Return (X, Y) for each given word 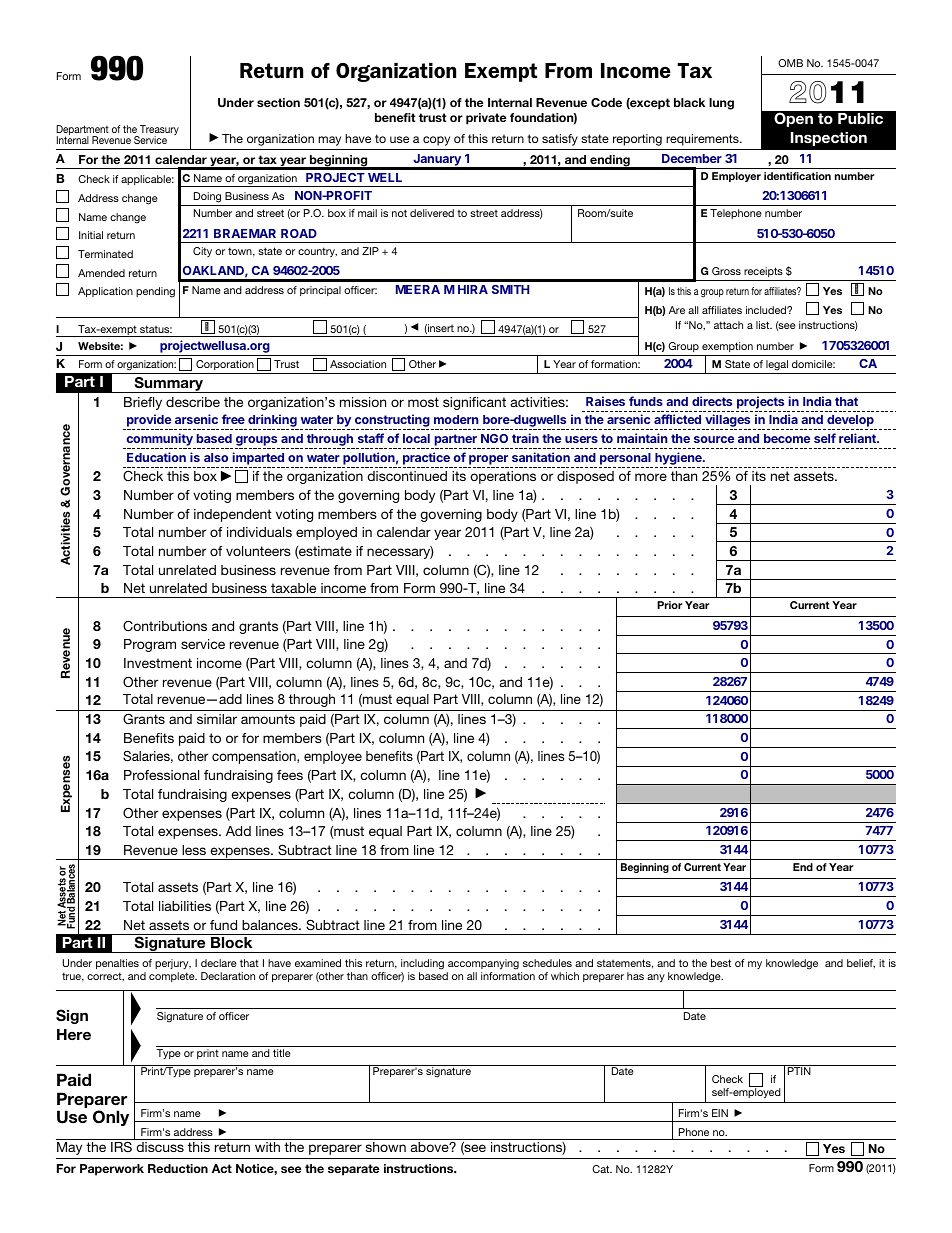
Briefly (143, 403)
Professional (161, 775)
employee (333, 757)
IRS (121, 1146)
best (721, 963)
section (278, 102)
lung (721, 104)
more (651, 477)
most (423, 402)
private (486, 119)
